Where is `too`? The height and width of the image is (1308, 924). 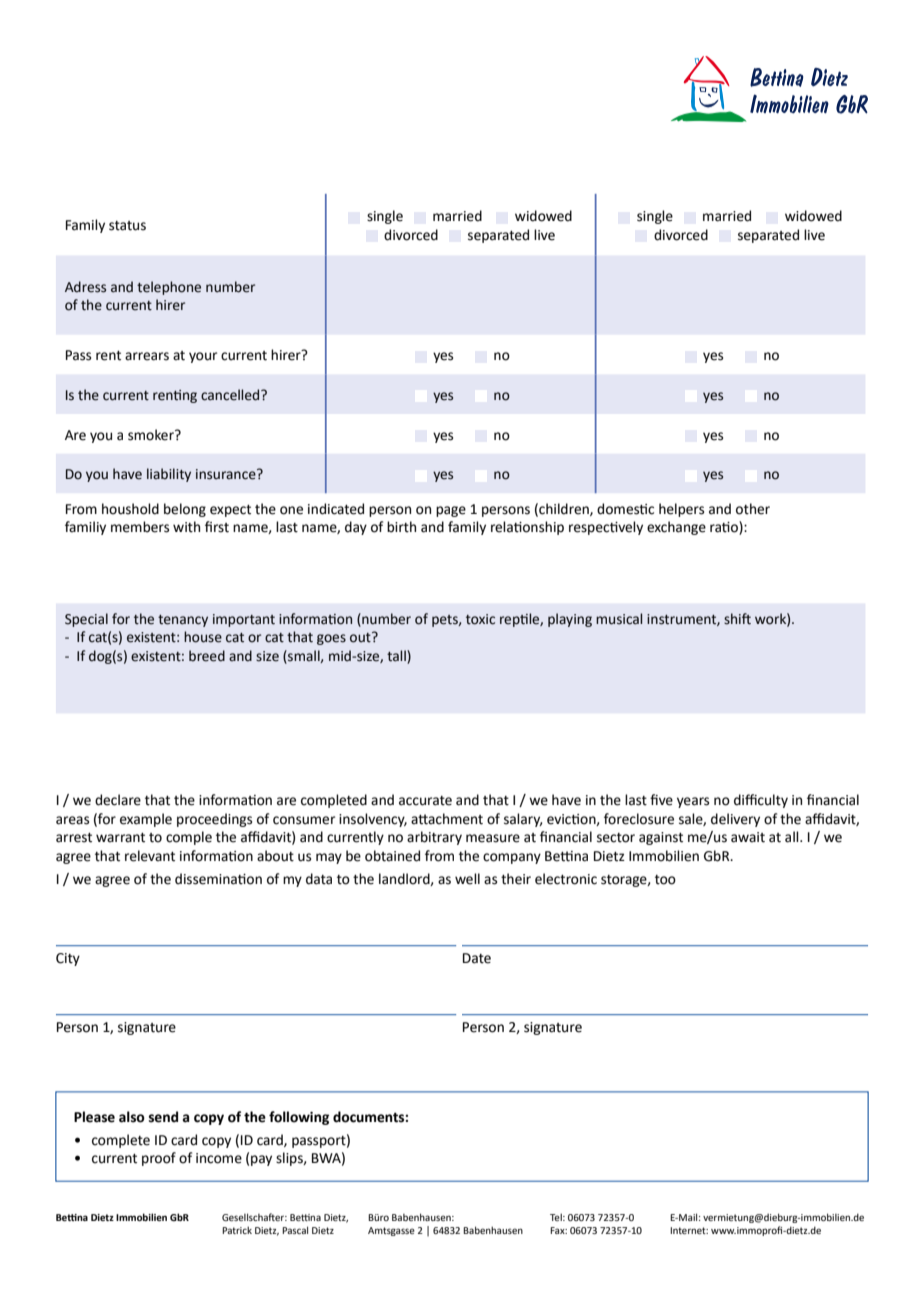 too is located at coordinates (665, 880).
